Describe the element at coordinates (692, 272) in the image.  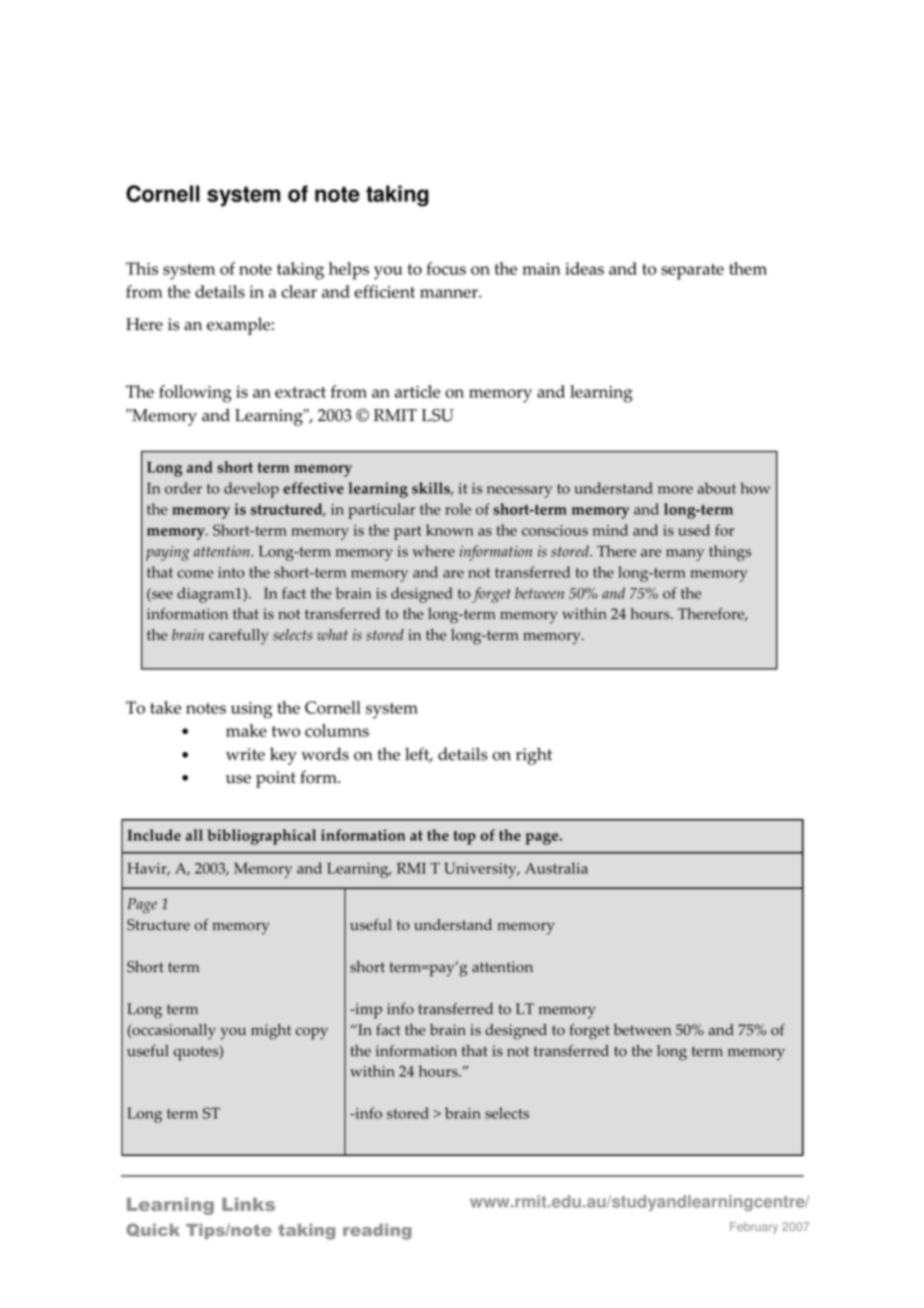
I see `separate` at that location.
